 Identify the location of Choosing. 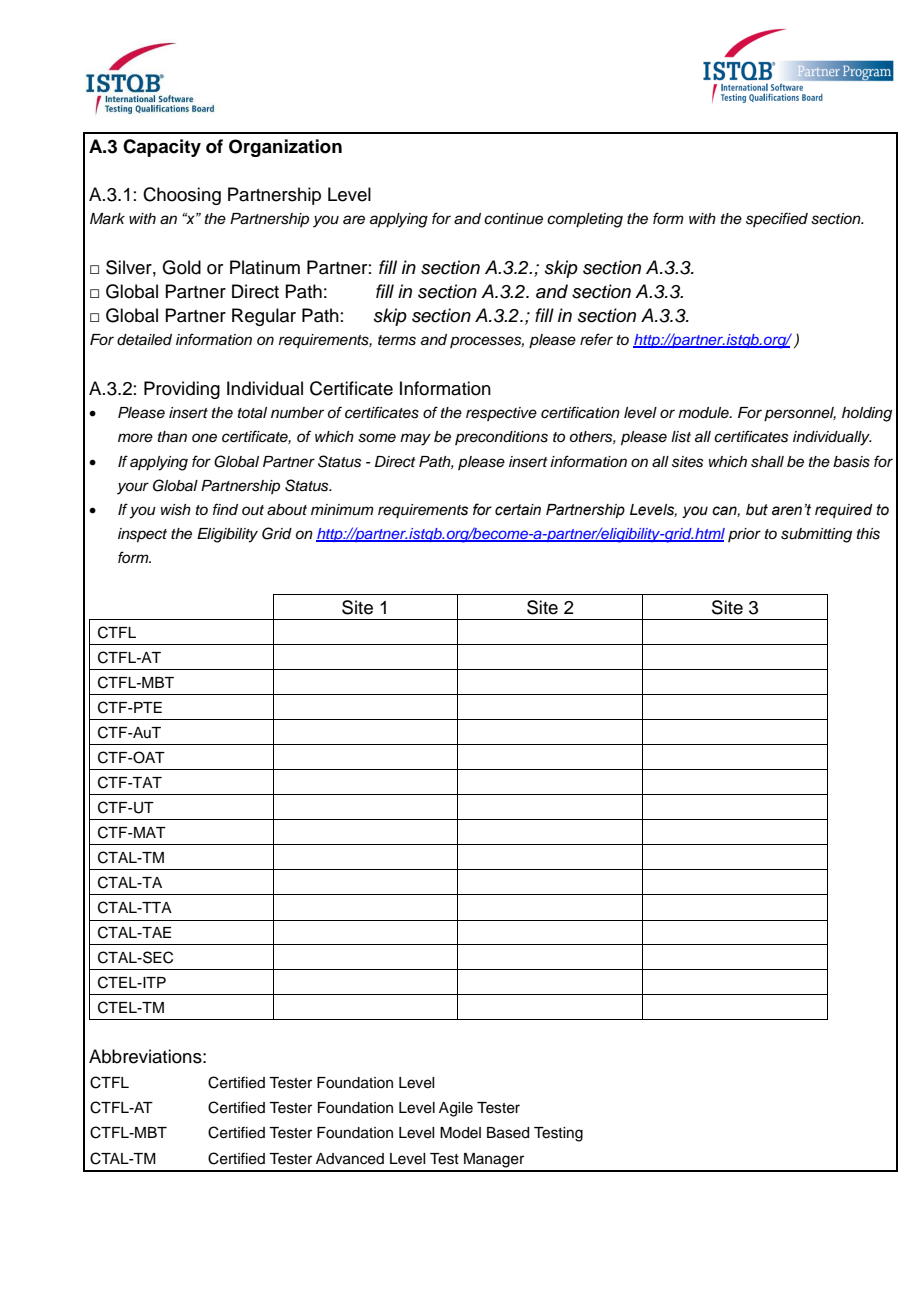
(182, 196).
